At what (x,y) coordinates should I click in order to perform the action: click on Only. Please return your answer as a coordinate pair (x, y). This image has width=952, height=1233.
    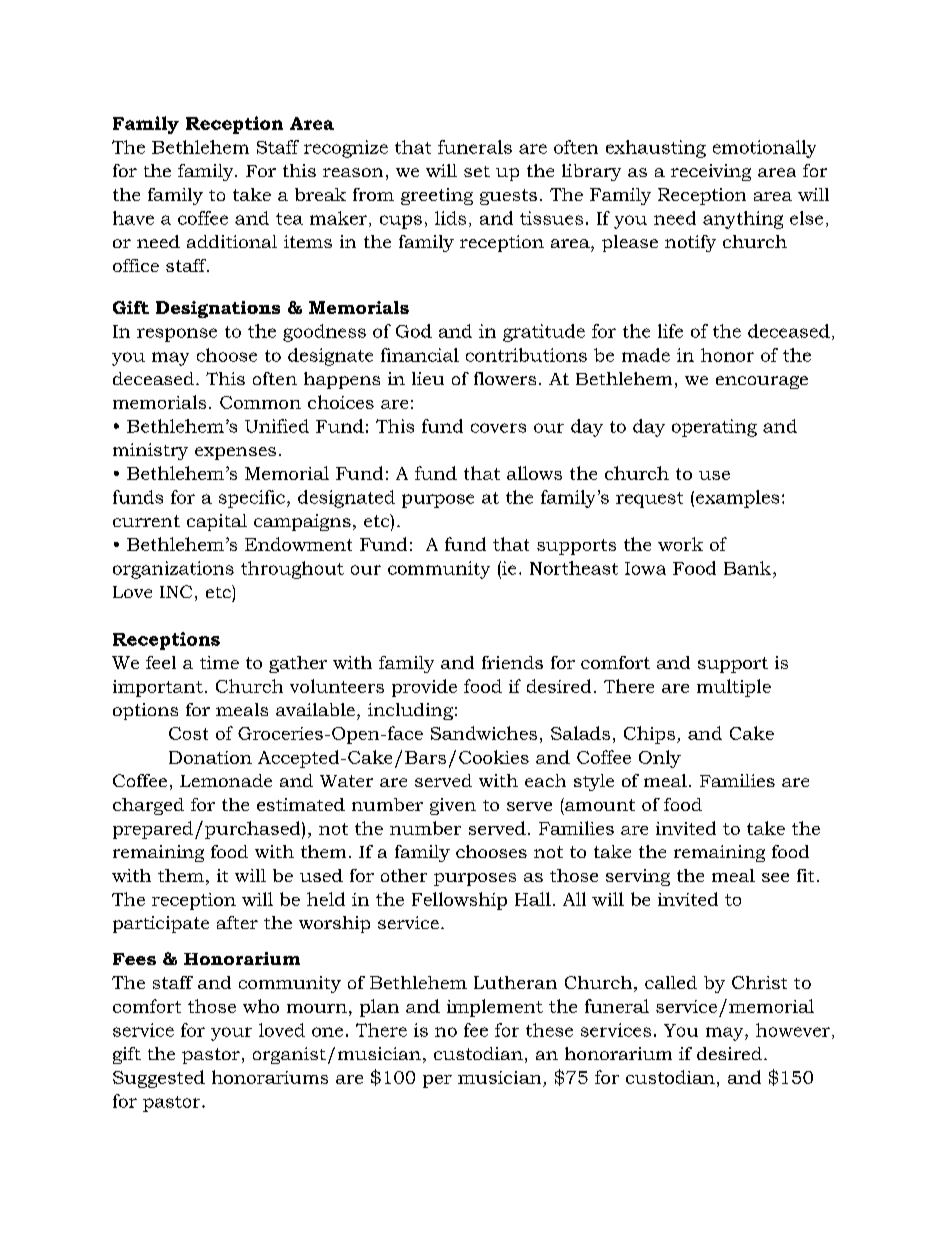
    Looking at the image, I should click on (660, 759).
